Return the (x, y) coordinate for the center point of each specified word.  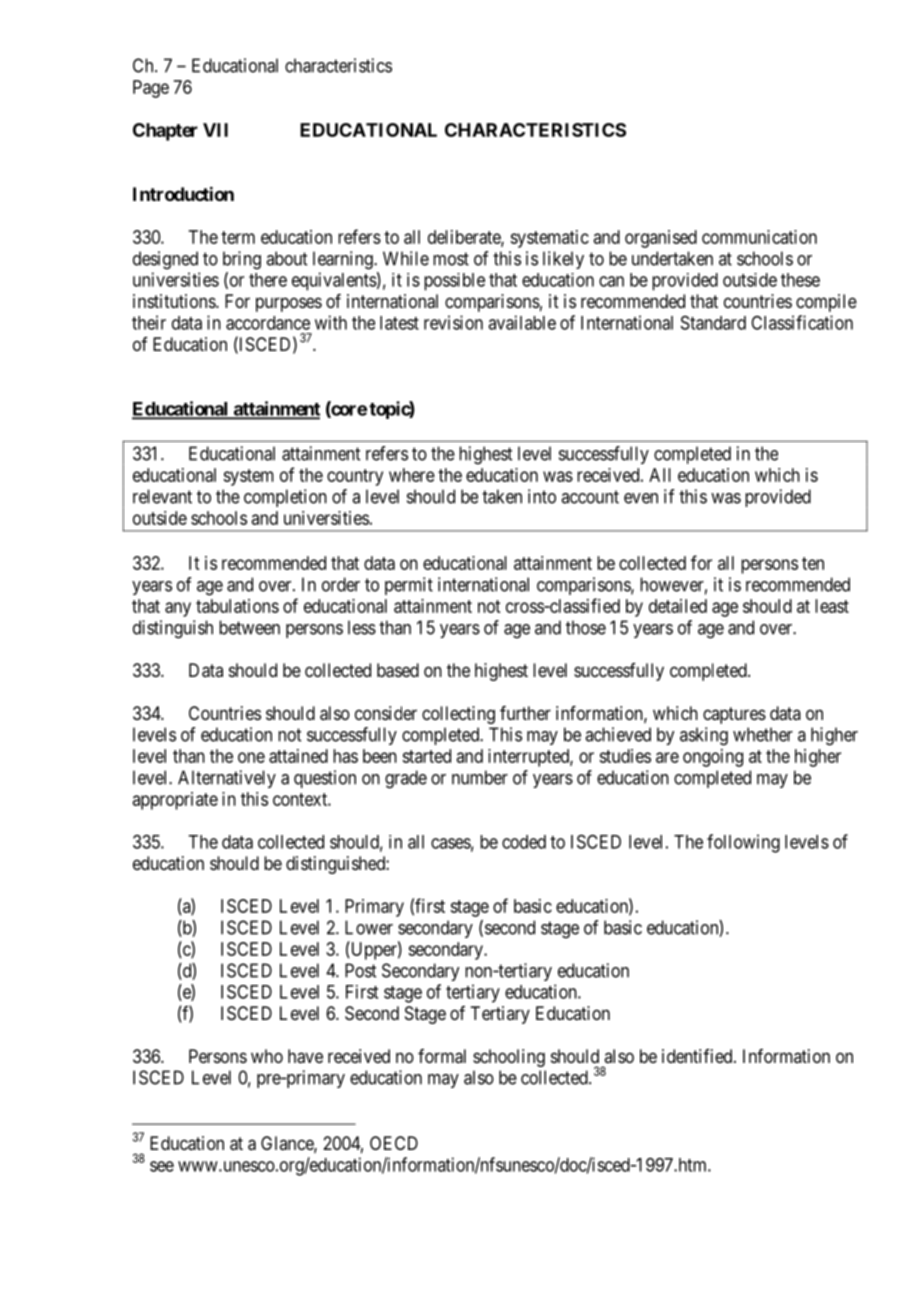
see (162, 1166)
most (451, 259)
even (641, 498)
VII (215, 130)
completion (285, 498)
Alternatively (227, 779)
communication (759, 237)
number (480, 777)
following (743, 843)
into (542, 496)
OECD (394, 1143)
